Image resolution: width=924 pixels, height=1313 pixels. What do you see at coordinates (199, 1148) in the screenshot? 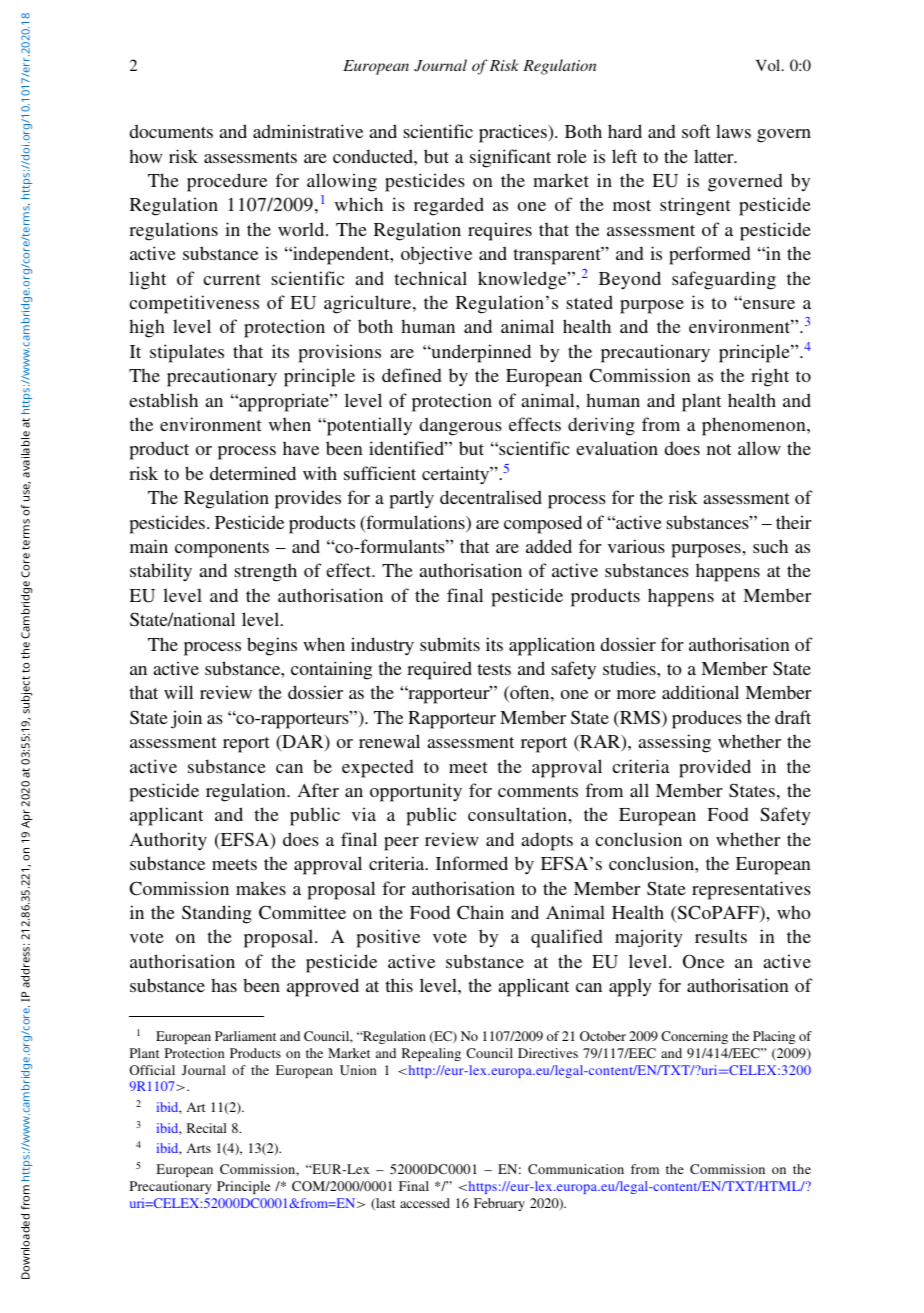
I see `Arts` at bounding box center [199, 1148].
